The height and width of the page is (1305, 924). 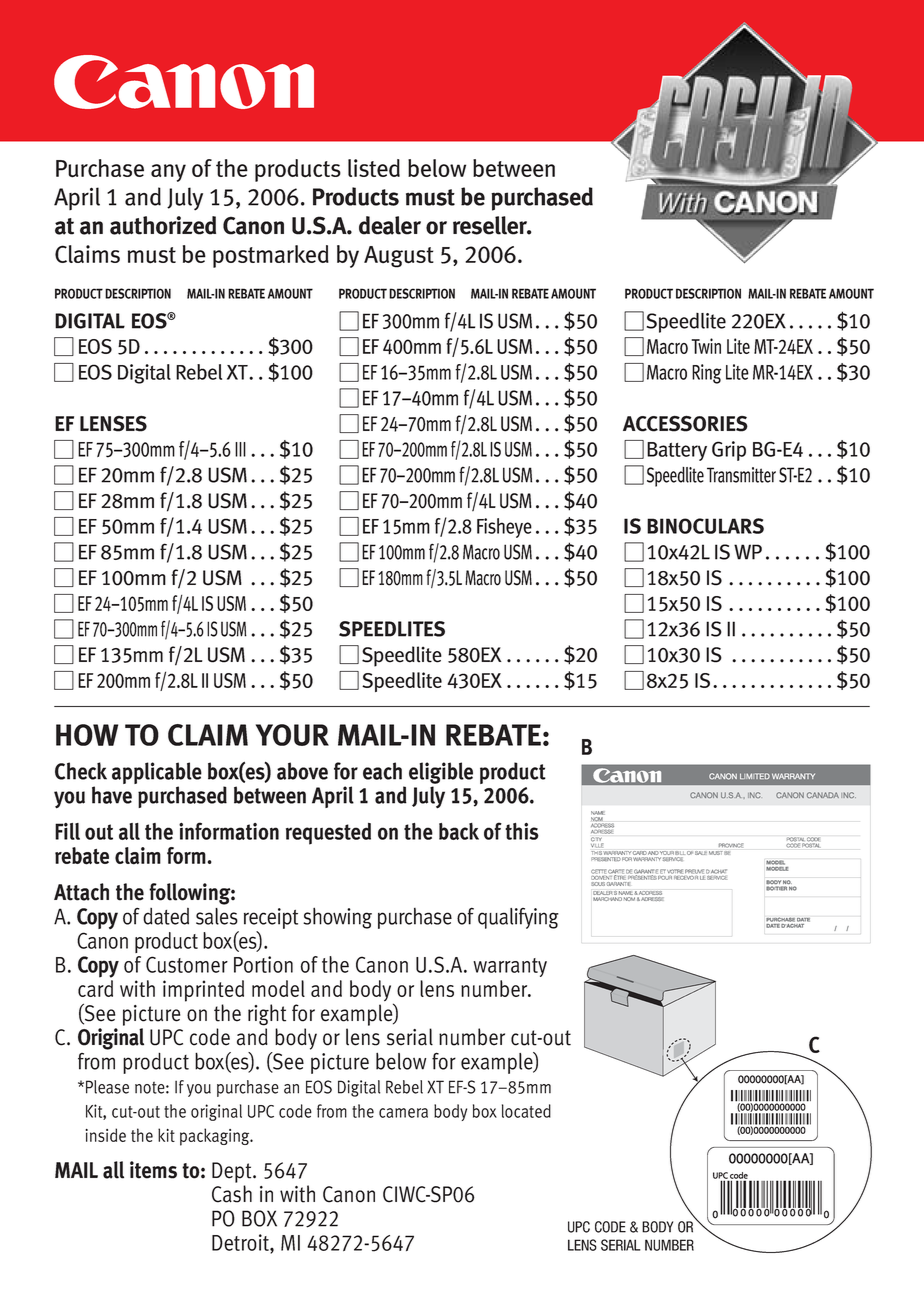 What do you see at coordinates (163, 225) in the page?
I see `authorized` at bounding box center [163, 225].
